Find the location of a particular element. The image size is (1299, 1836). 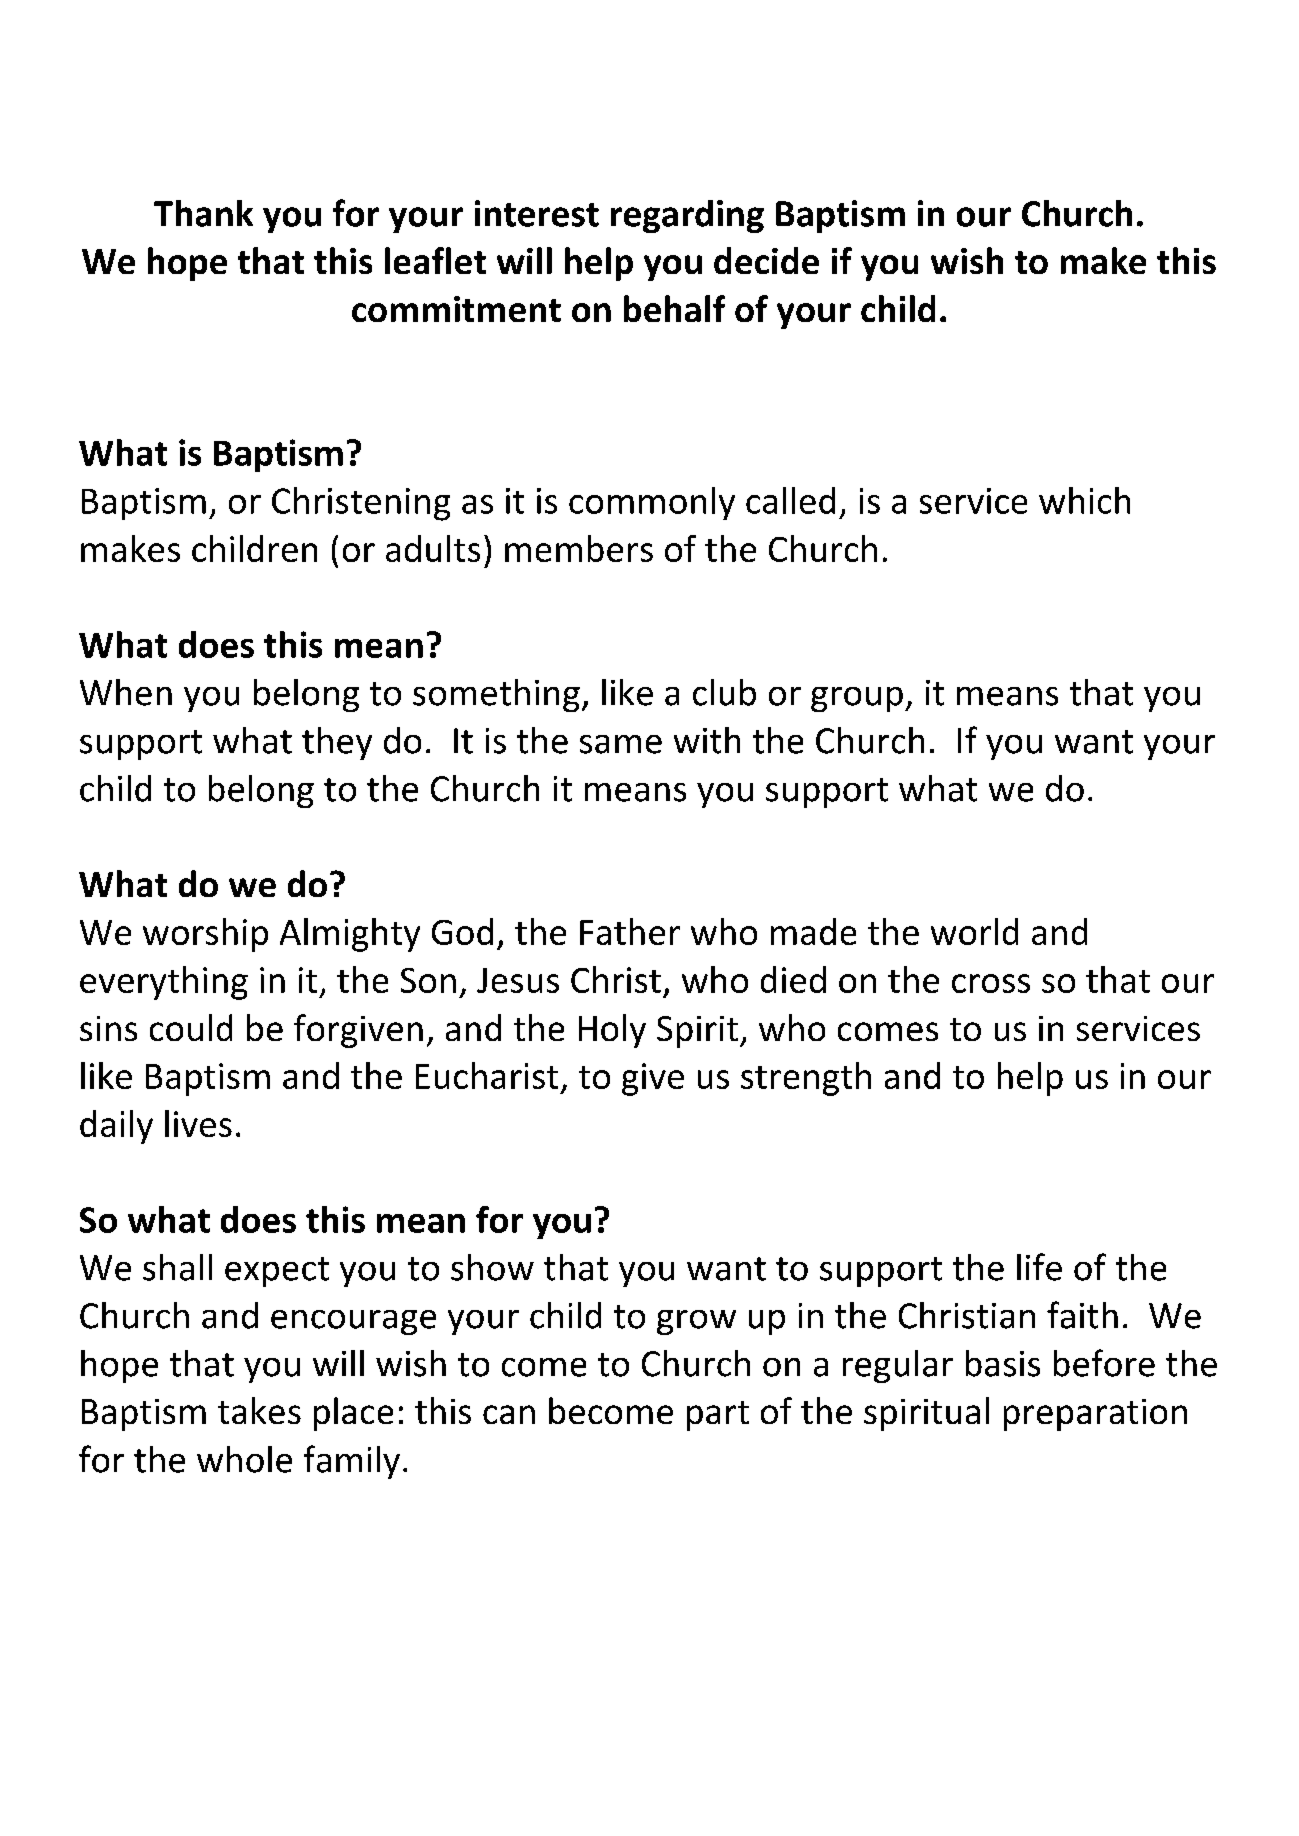

interest is located at coordinates (537, 213).
